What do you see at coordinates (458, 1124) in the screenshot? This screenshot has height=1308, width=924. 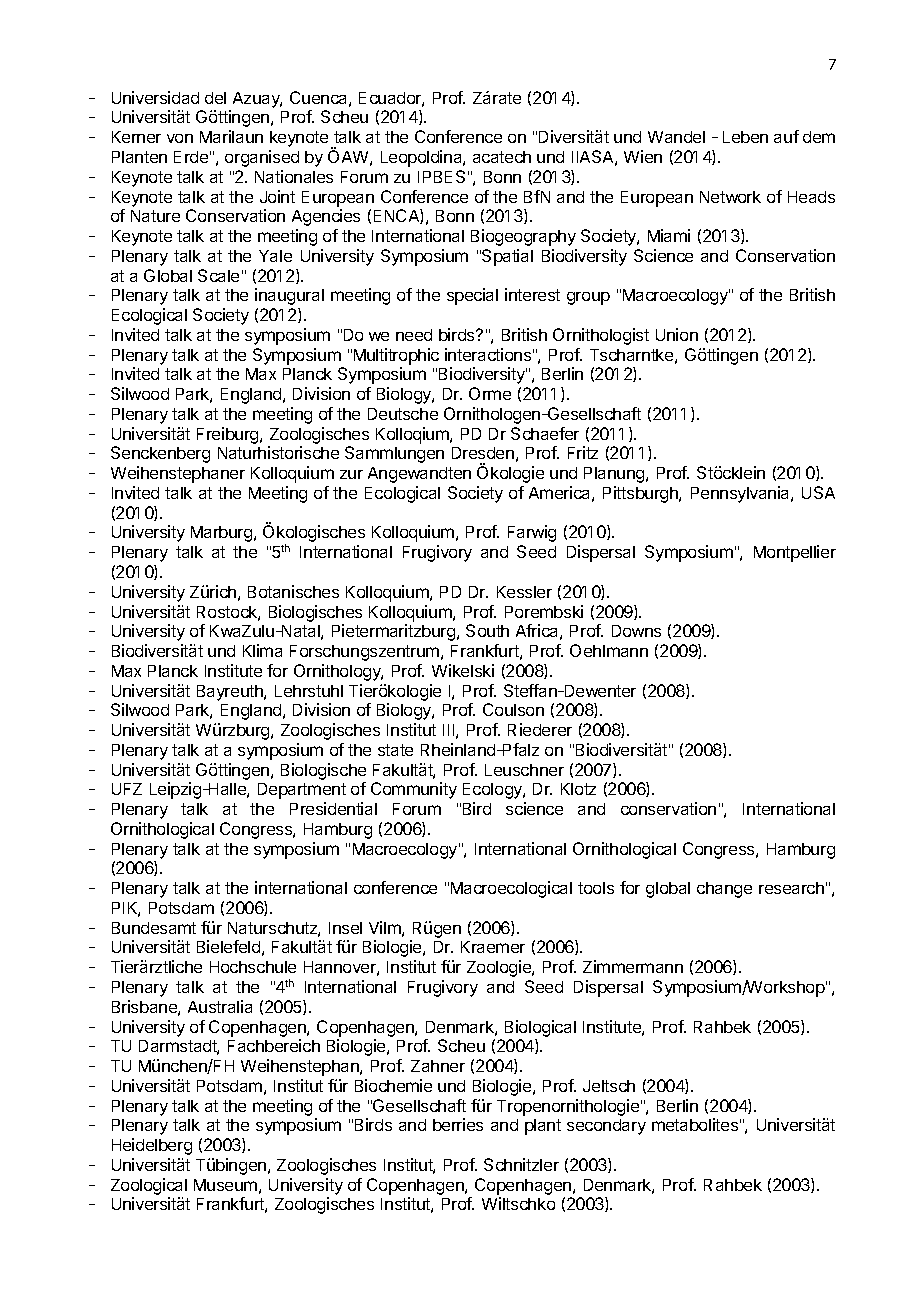 I see `berries` at bounding box center [458, 1124].
